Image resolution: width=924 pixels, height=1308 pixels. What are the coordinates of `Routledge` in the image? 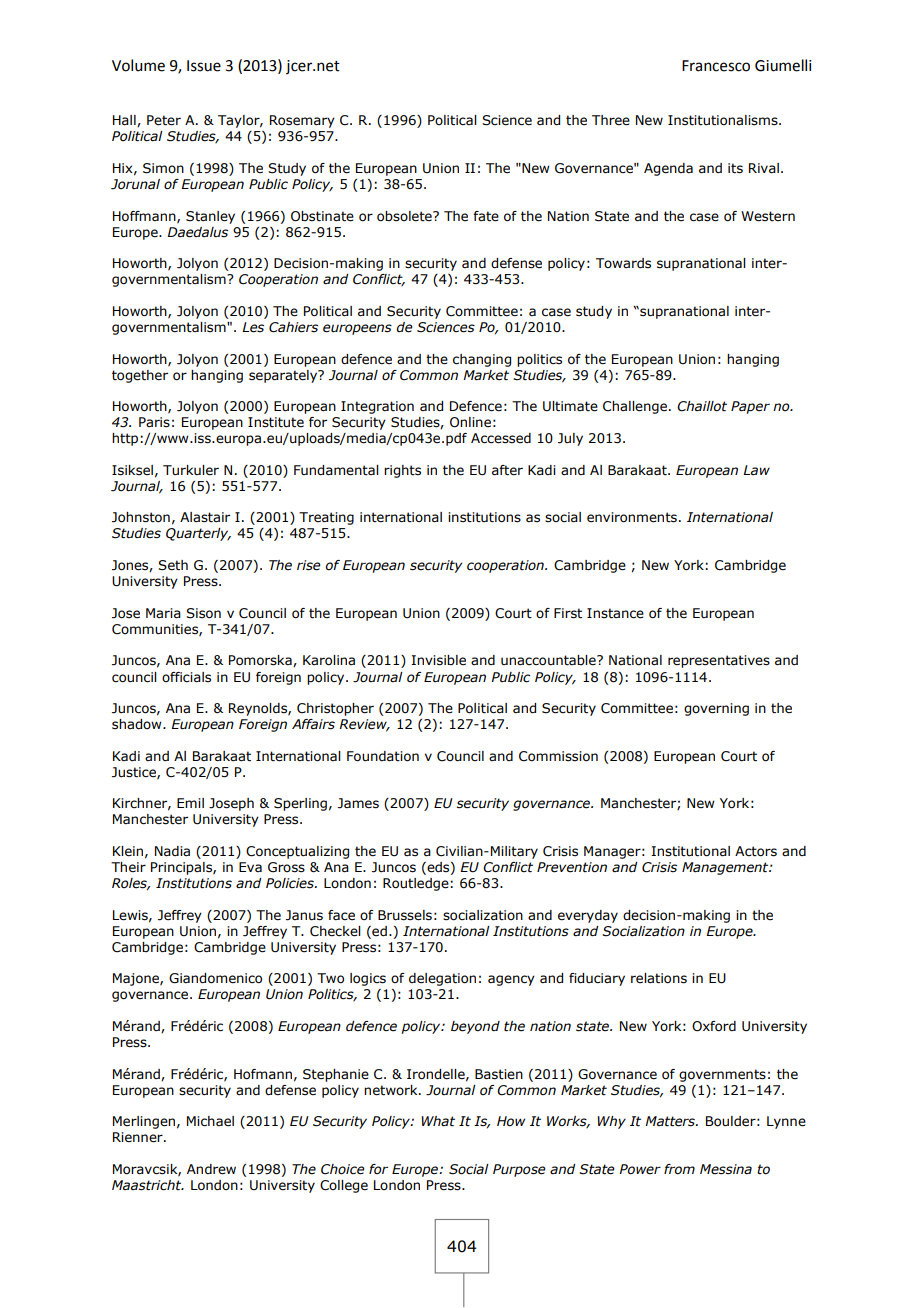 It's located at (417, 884).
